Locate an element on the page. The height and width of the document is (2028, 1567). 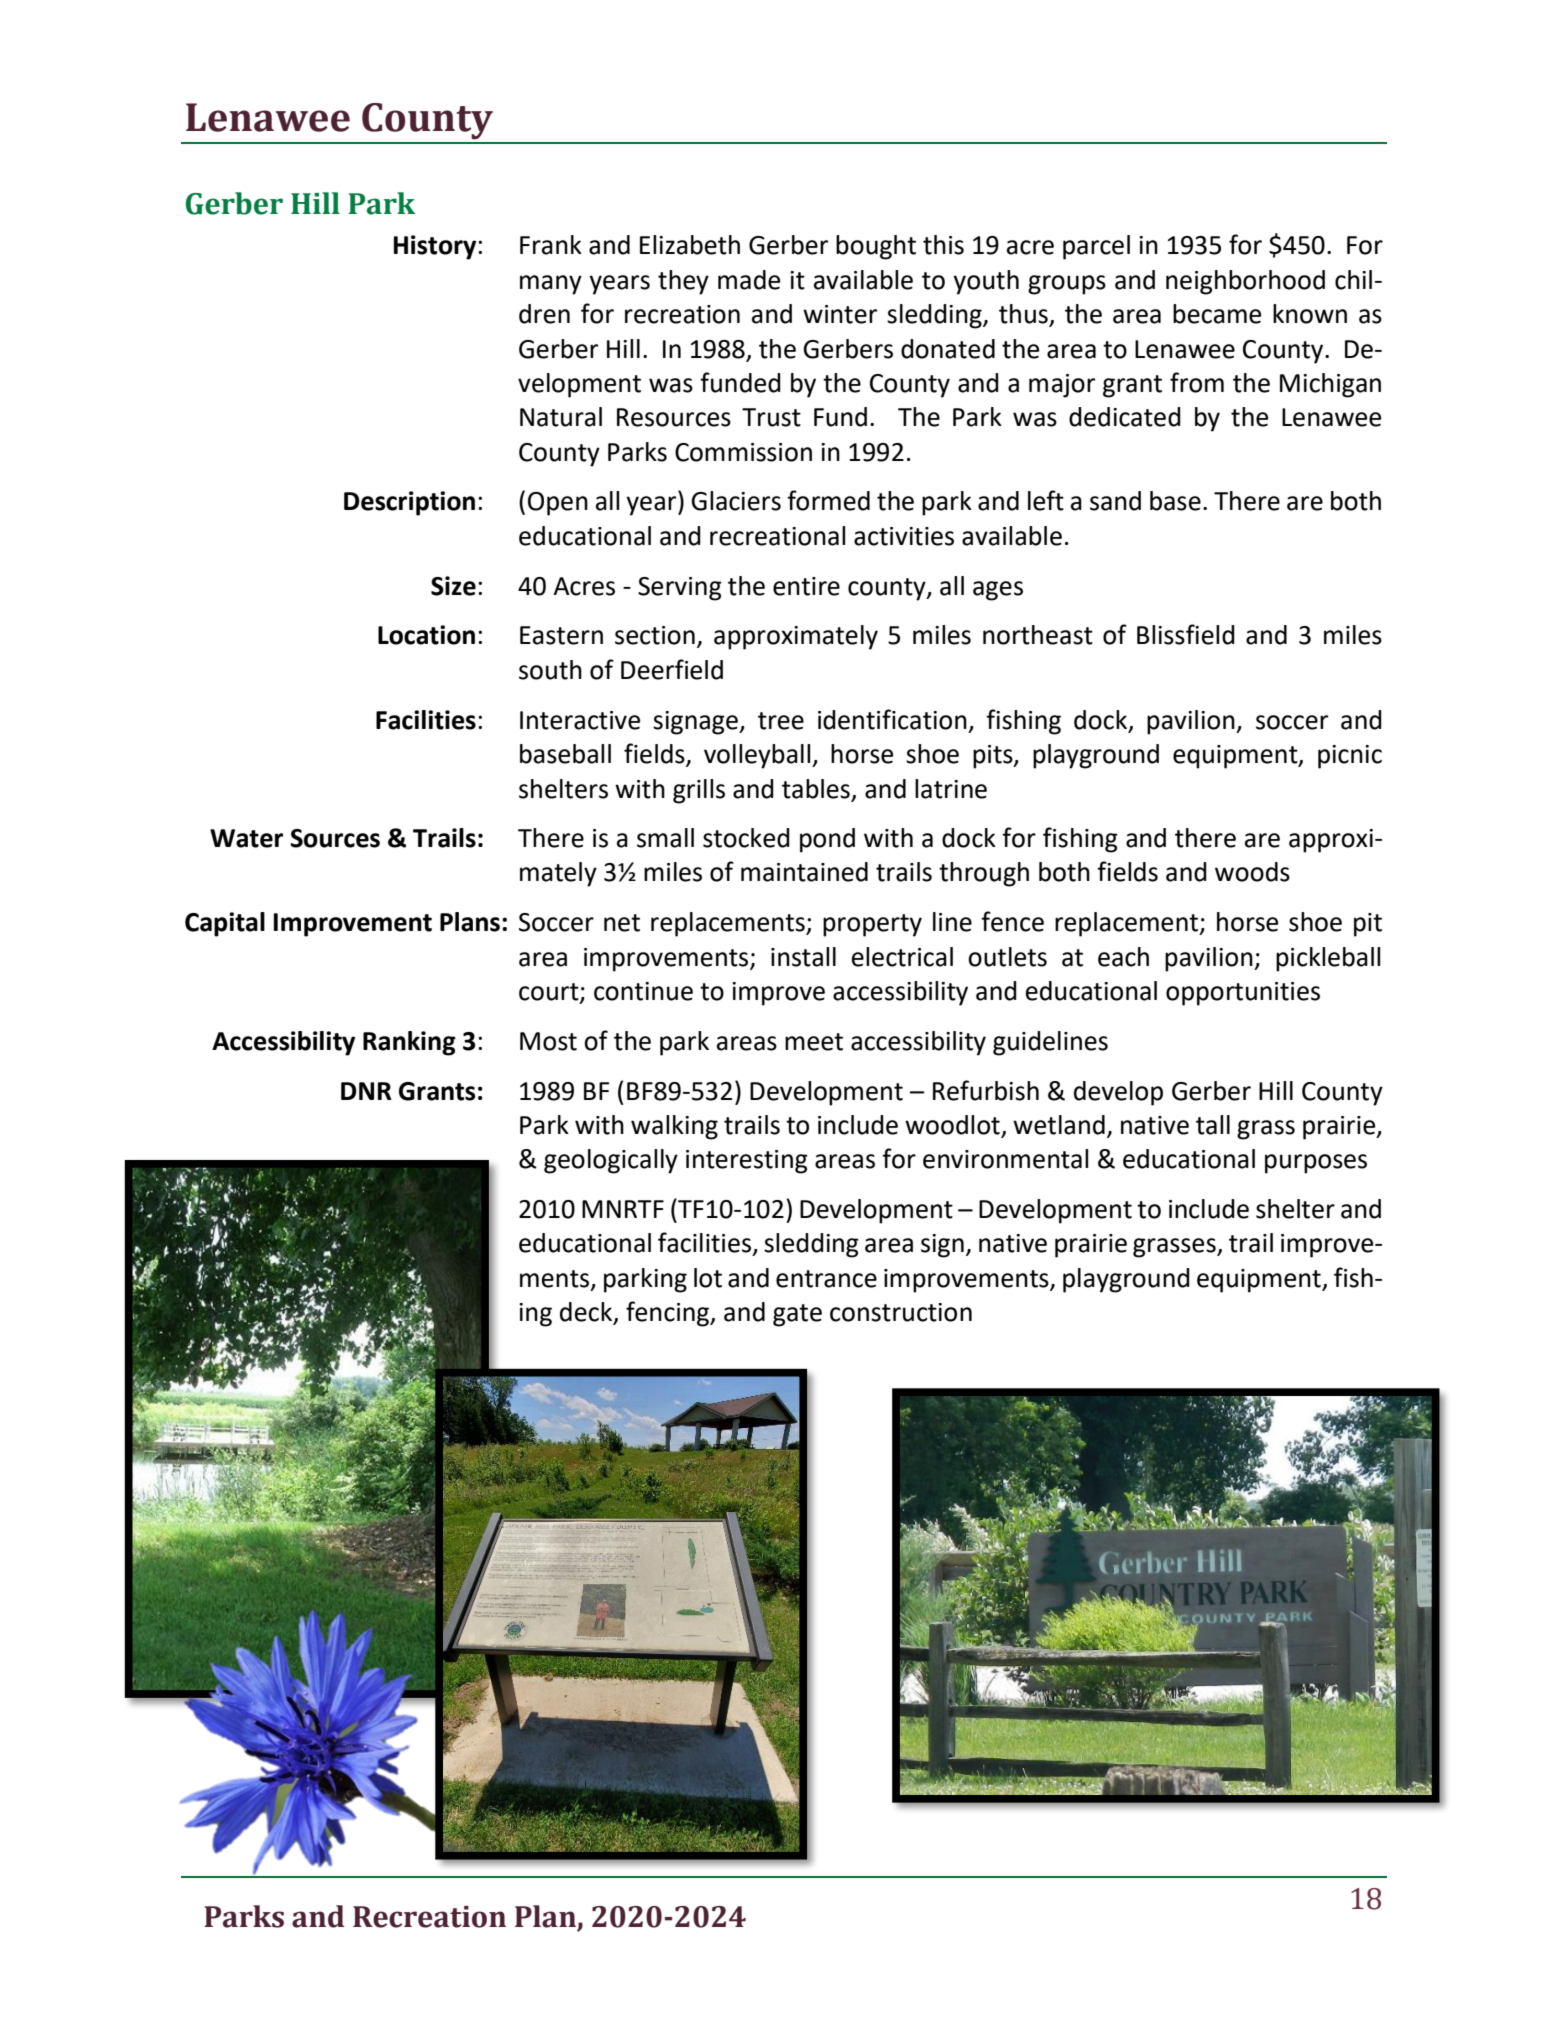
Water is located at coordinates (246, 838).
